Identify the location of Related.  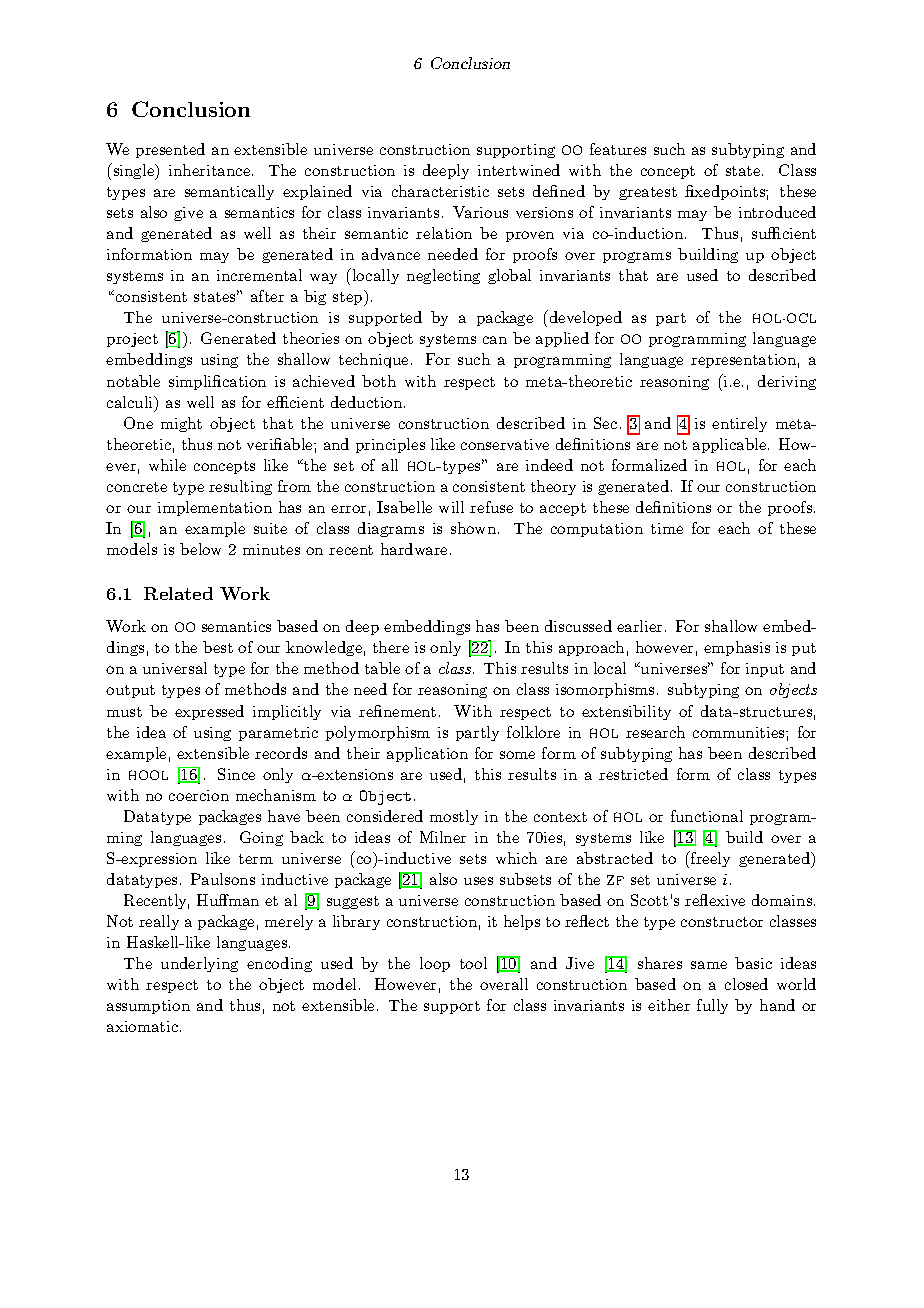
(178, 593).
